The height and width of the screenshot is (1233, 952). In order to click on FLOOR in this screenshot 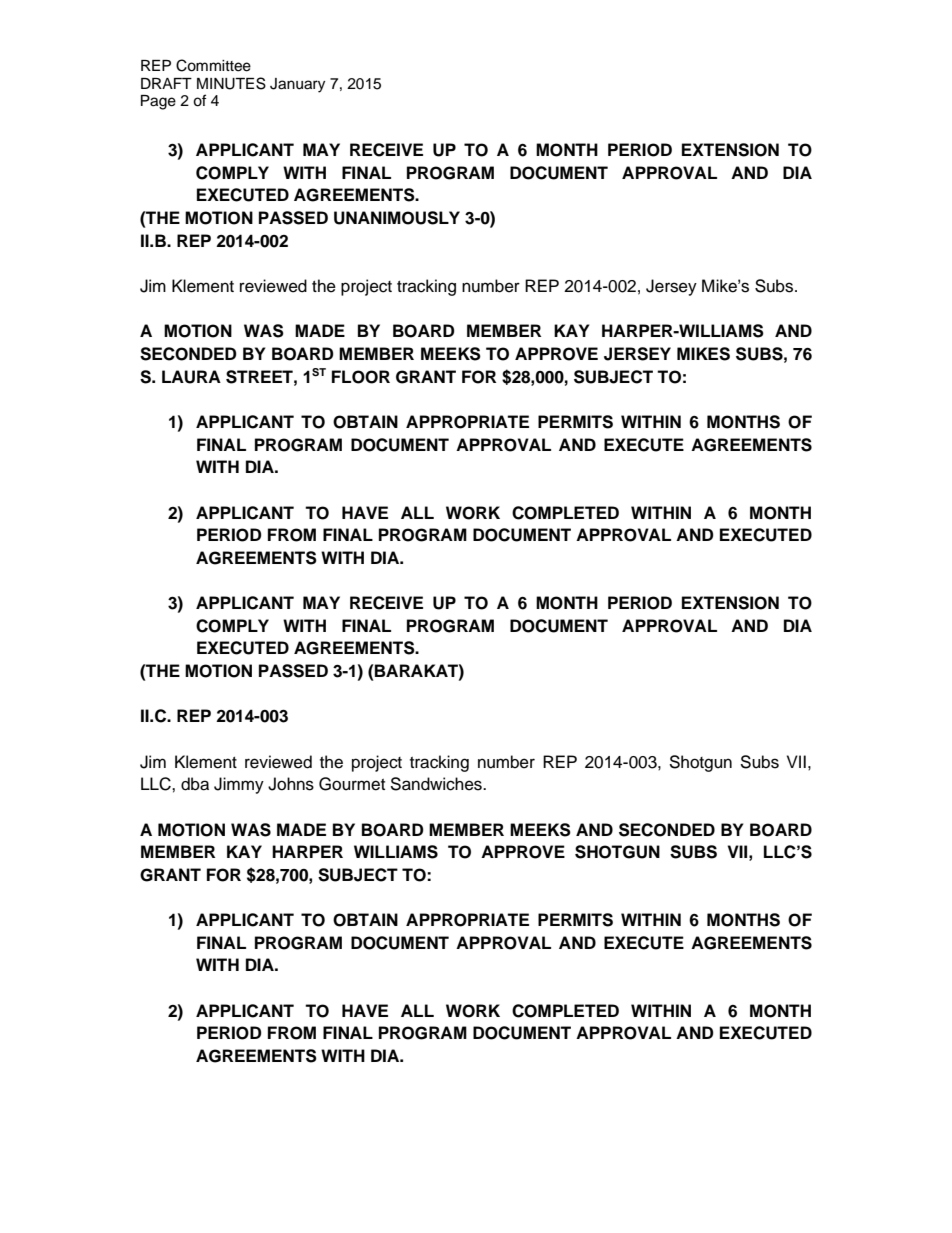, I will do `click(361, 377)`.
